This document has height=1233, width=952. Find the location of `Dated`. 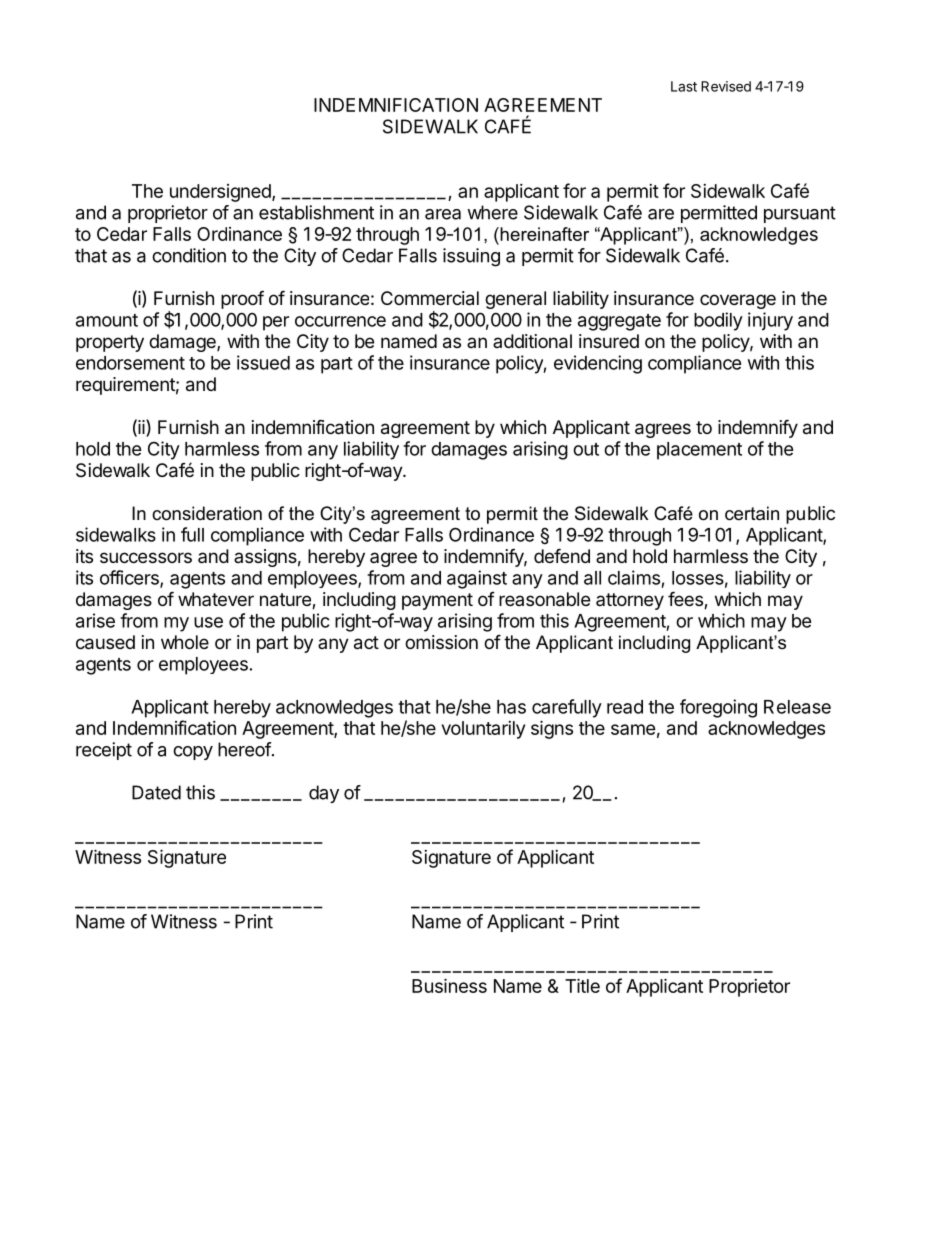

Dated is located at coordinates (156, 792).
